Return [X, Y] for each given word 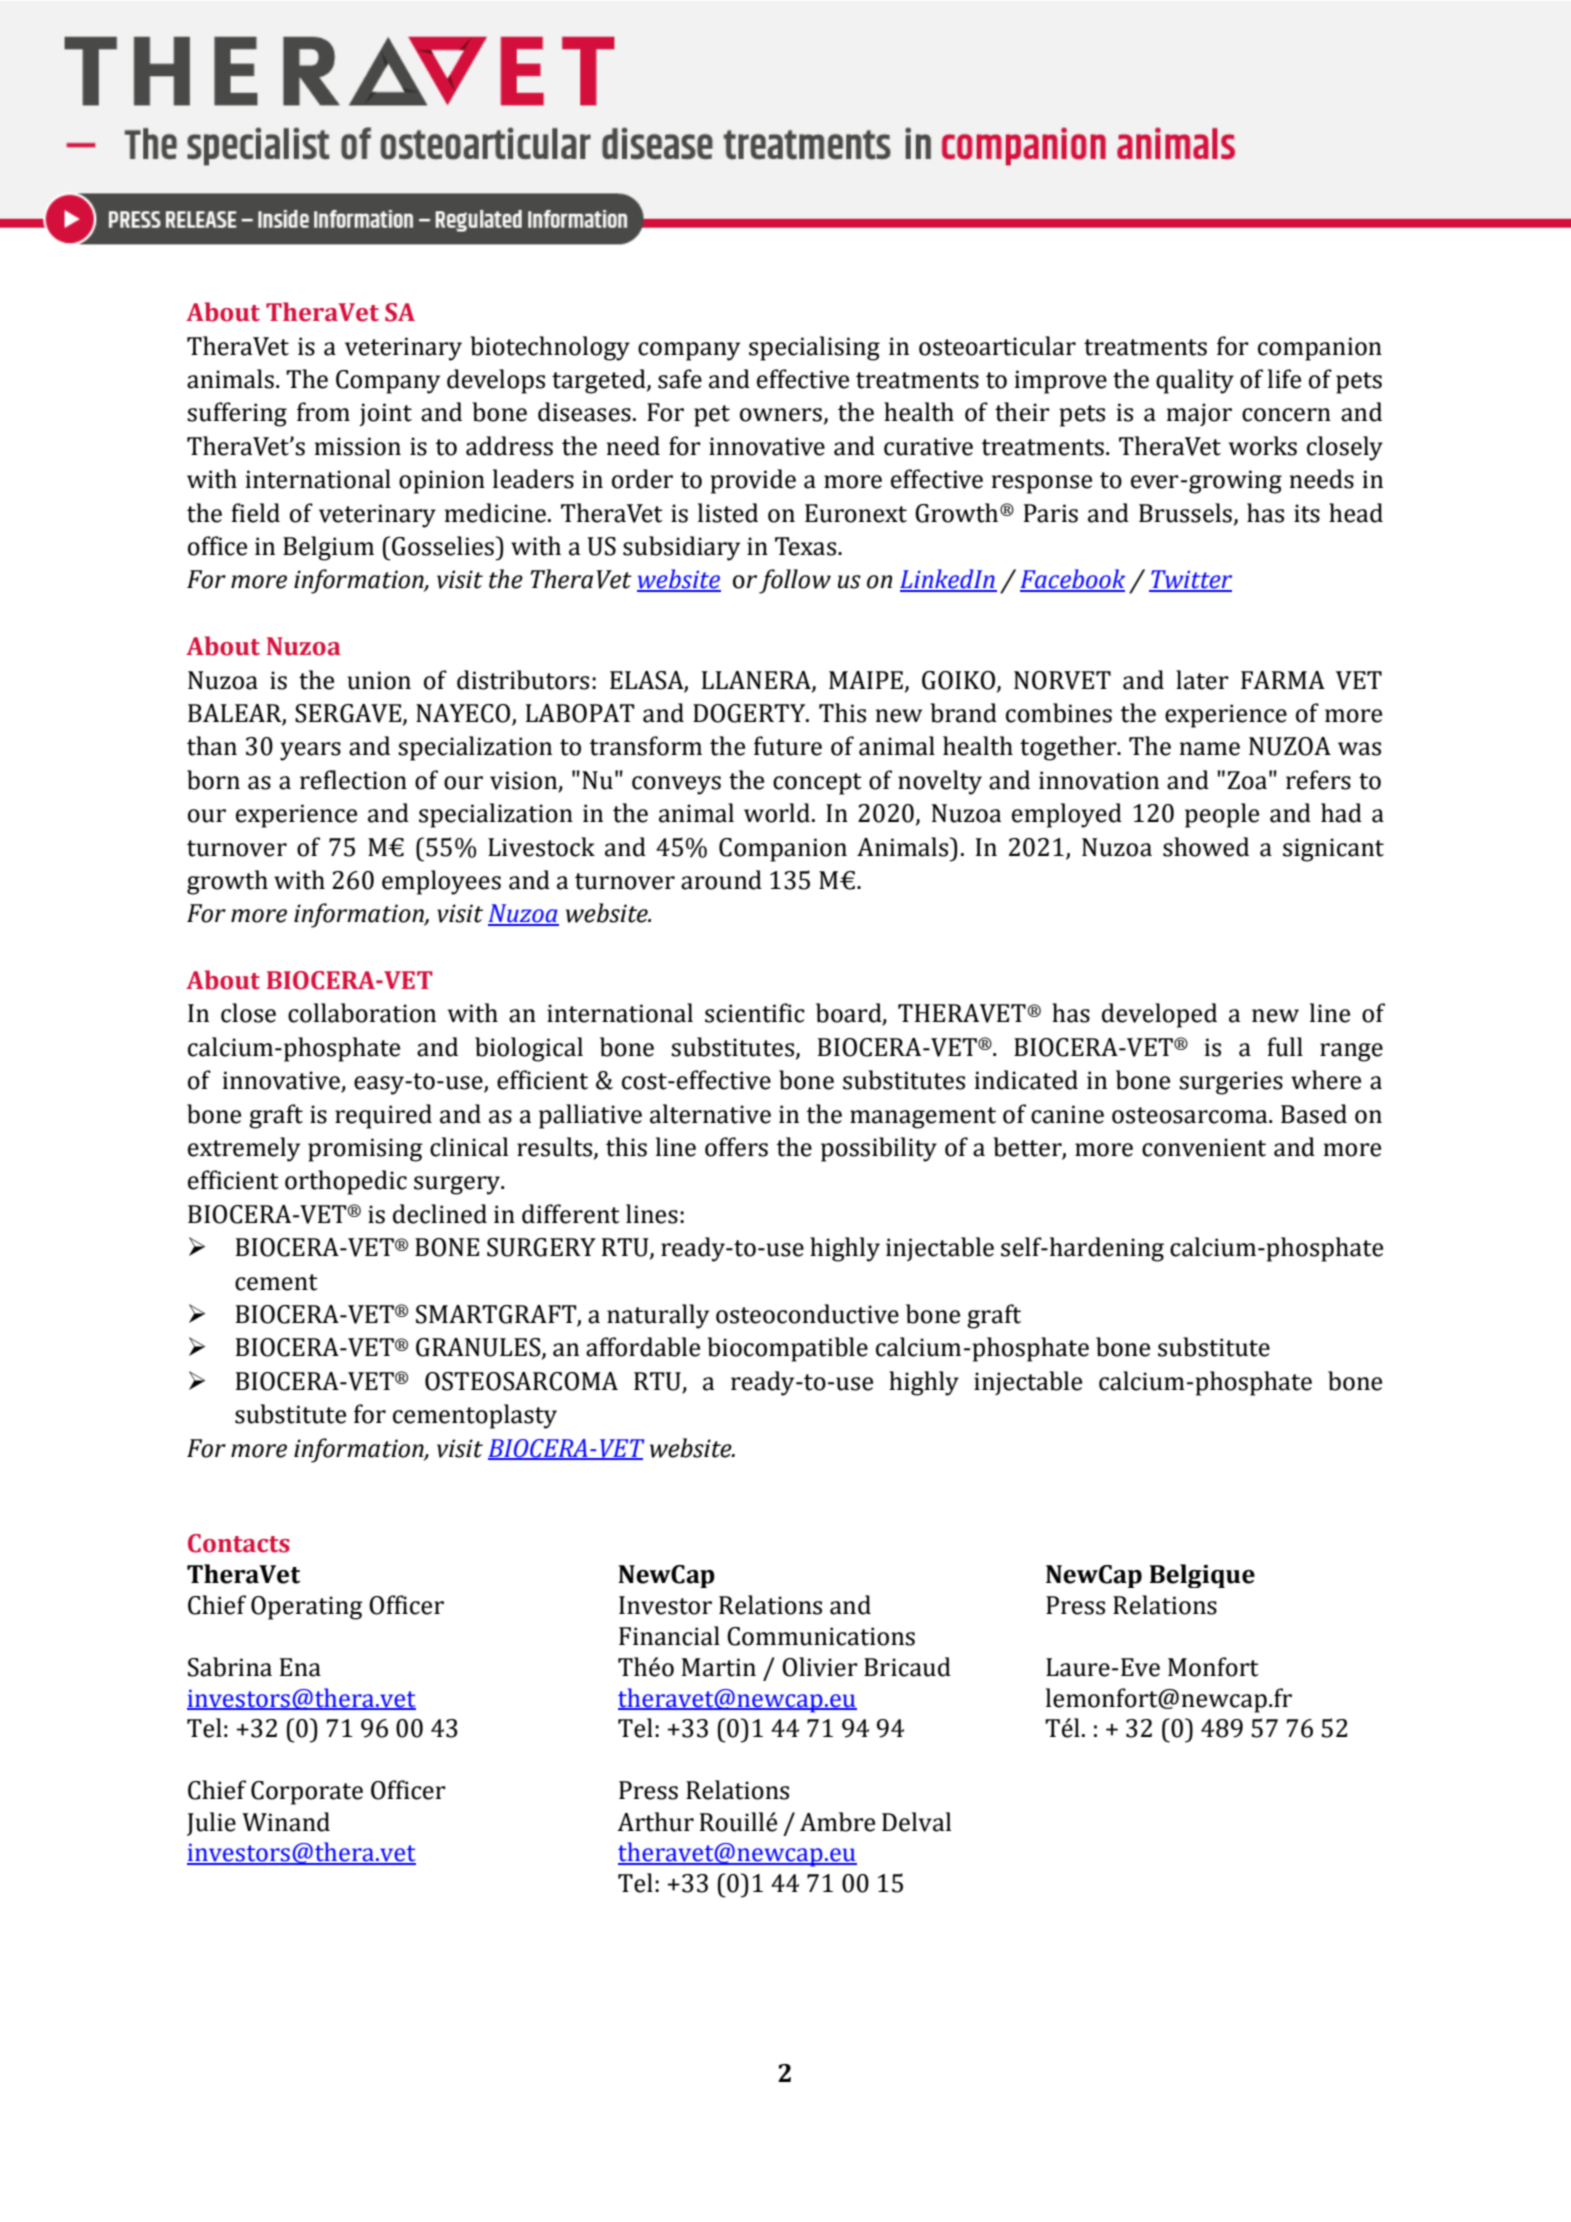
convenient [1204, 1147]
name [1210, 749]
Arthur [655, 1822]
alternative [710, 1114]
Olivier [820, 1667]
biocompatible [787, 1349]
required [383, 1116]
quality [1195, 381]
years [310, 751]
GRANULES [479, 1348]
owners [781, 415]
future [788, 746]
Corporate [307, 1793]
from [323, 412]
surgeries [1231, 1083]
